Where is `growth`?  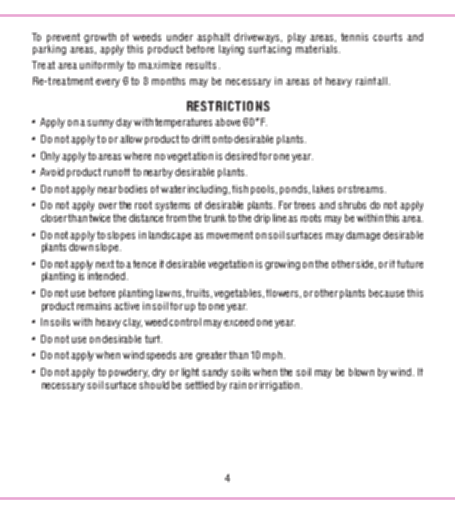 growth is located at coordinates (100, 38).
